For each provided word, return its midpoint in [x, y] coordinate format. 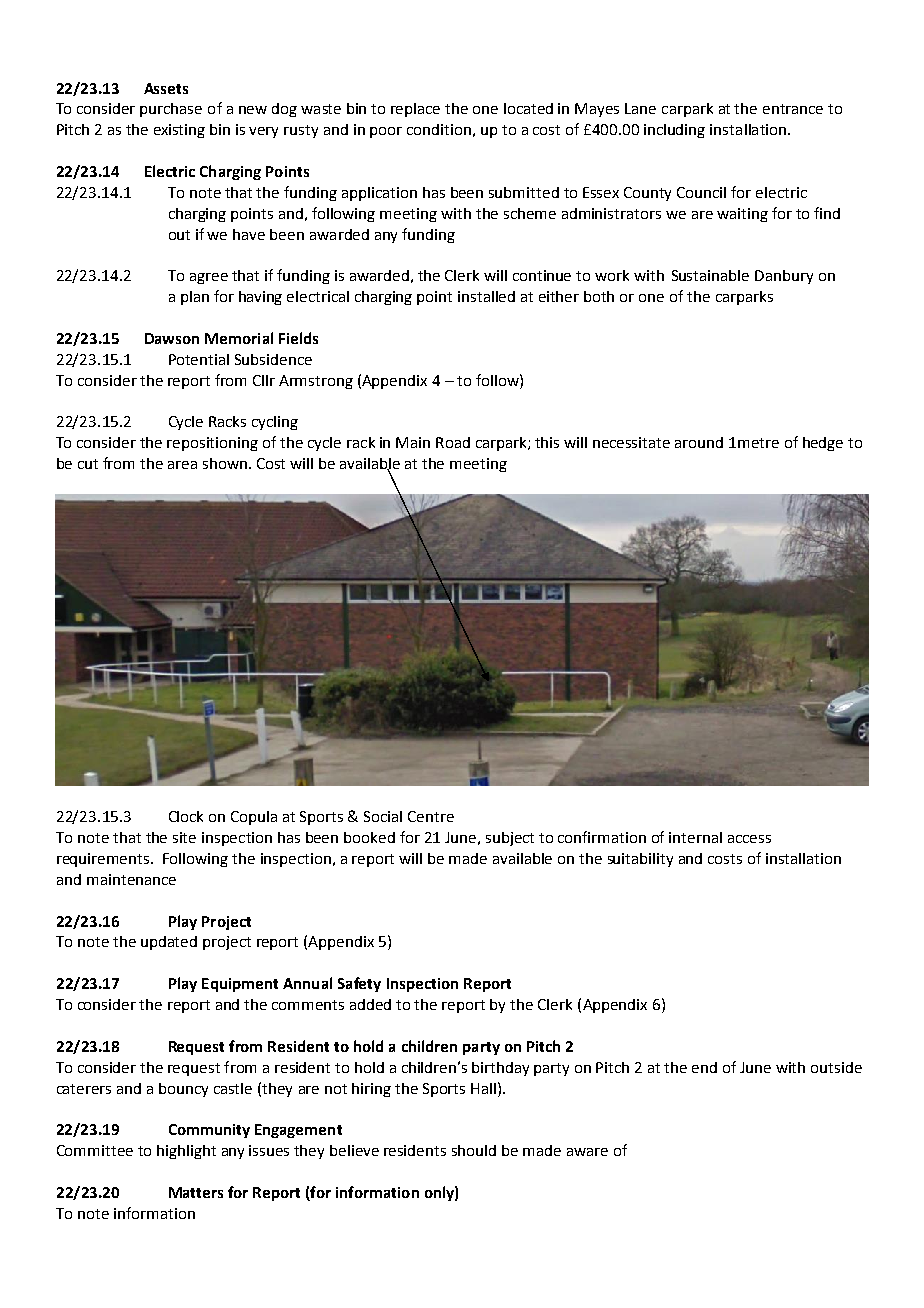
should [474, 1150]
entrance [793, 109]
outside [836, 1067]
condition [439, 129]
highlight [186, 1152]
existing [179, 131]
